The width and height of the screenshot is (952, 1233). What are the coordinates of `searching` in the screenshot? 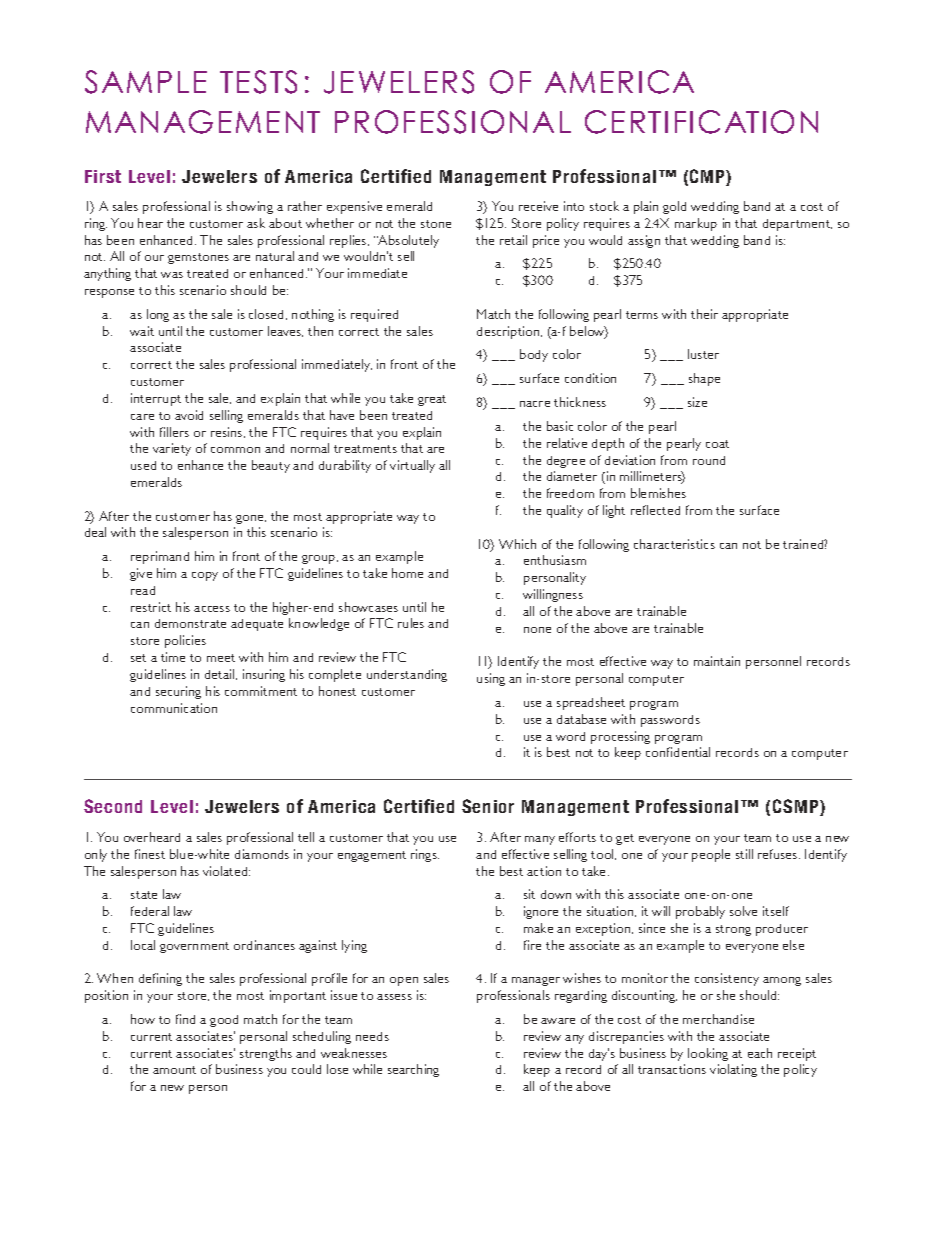 It's located at (413, 1070).
